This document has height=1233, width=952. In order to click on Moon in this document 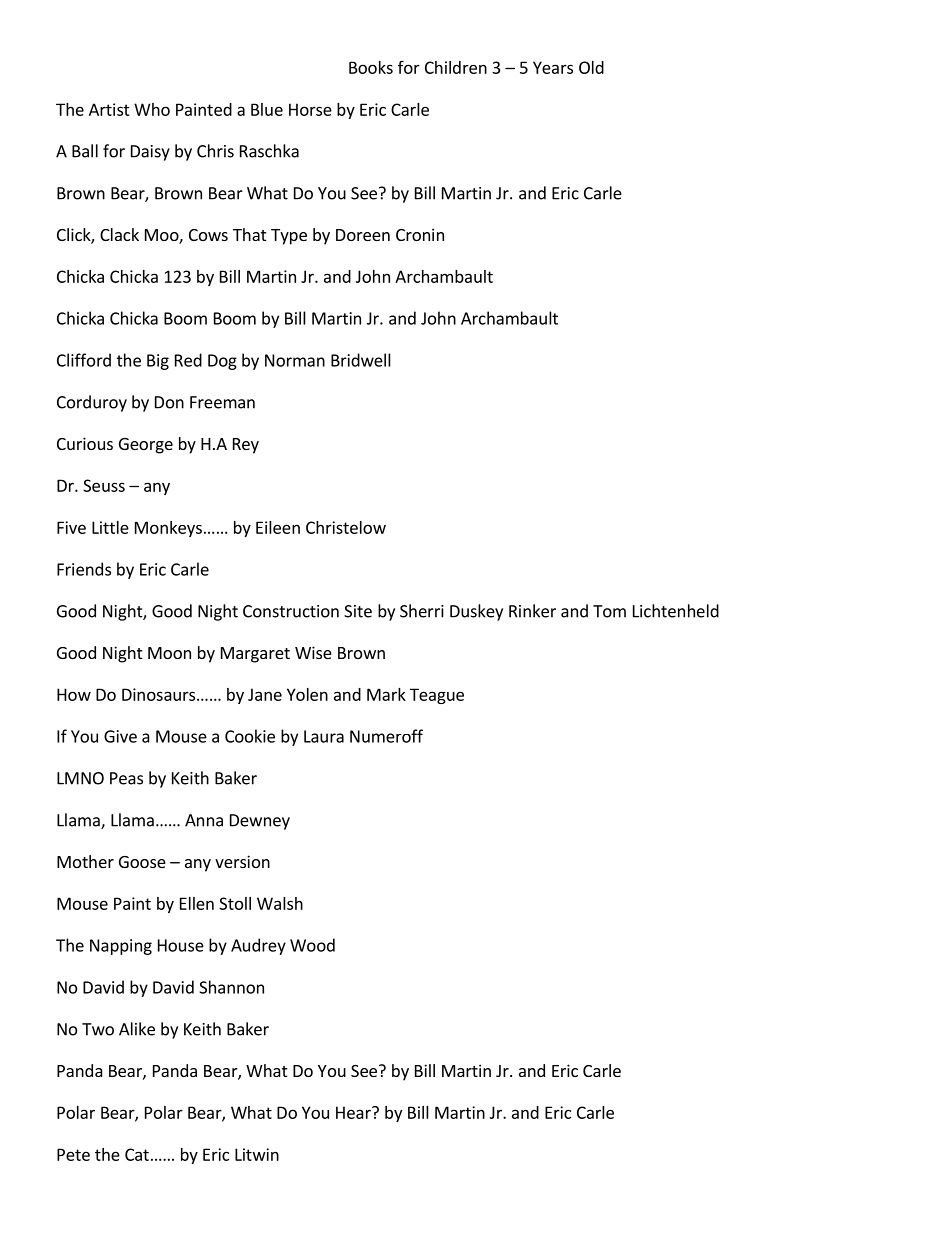, I will do `click(169, 653)`.
